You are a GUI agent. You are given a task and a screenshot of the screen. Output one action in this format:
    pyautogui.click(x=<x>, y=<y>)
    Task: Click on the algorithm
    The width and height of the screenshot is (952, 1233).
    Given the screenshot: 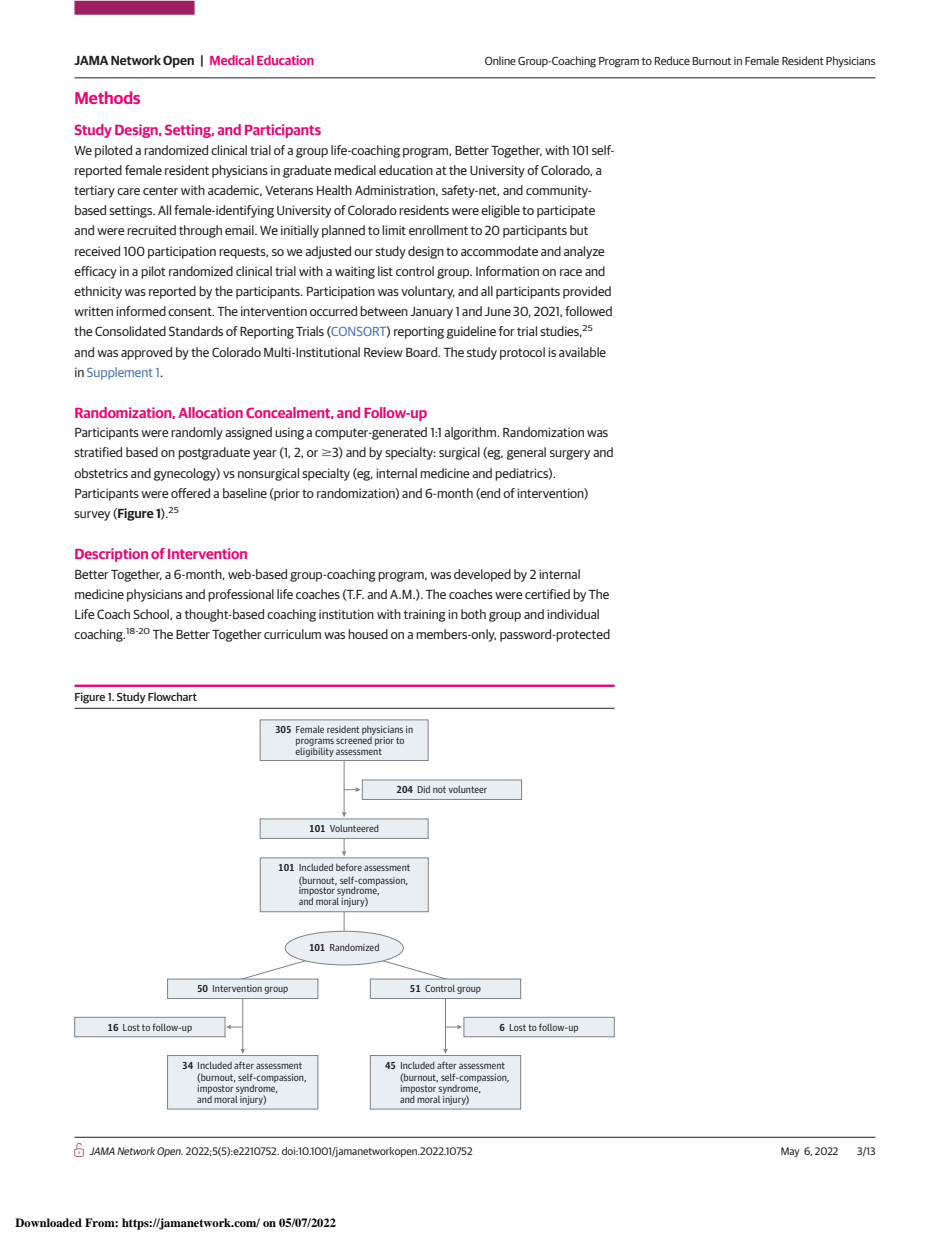 What is the action you would take?
    pyautogui.click(x=471, y=433)
